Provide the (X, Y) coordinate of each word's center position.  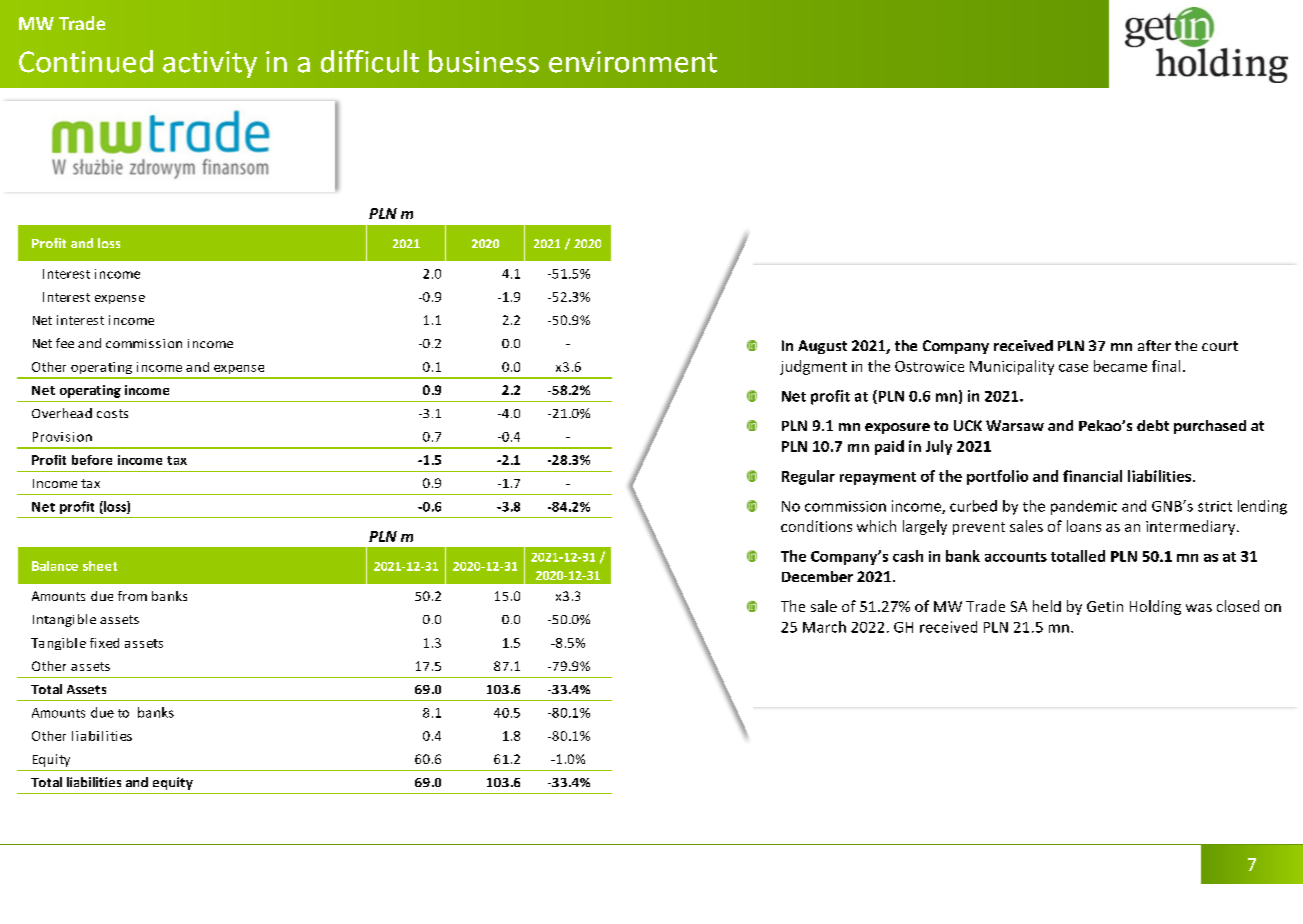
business (484, 61)
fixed (104, 643)
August (822, 347)
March (824, 627)
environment (633, 62)
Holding (1155, 607)
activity (210, 64)
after (1154, 345)
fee (65, 343)
